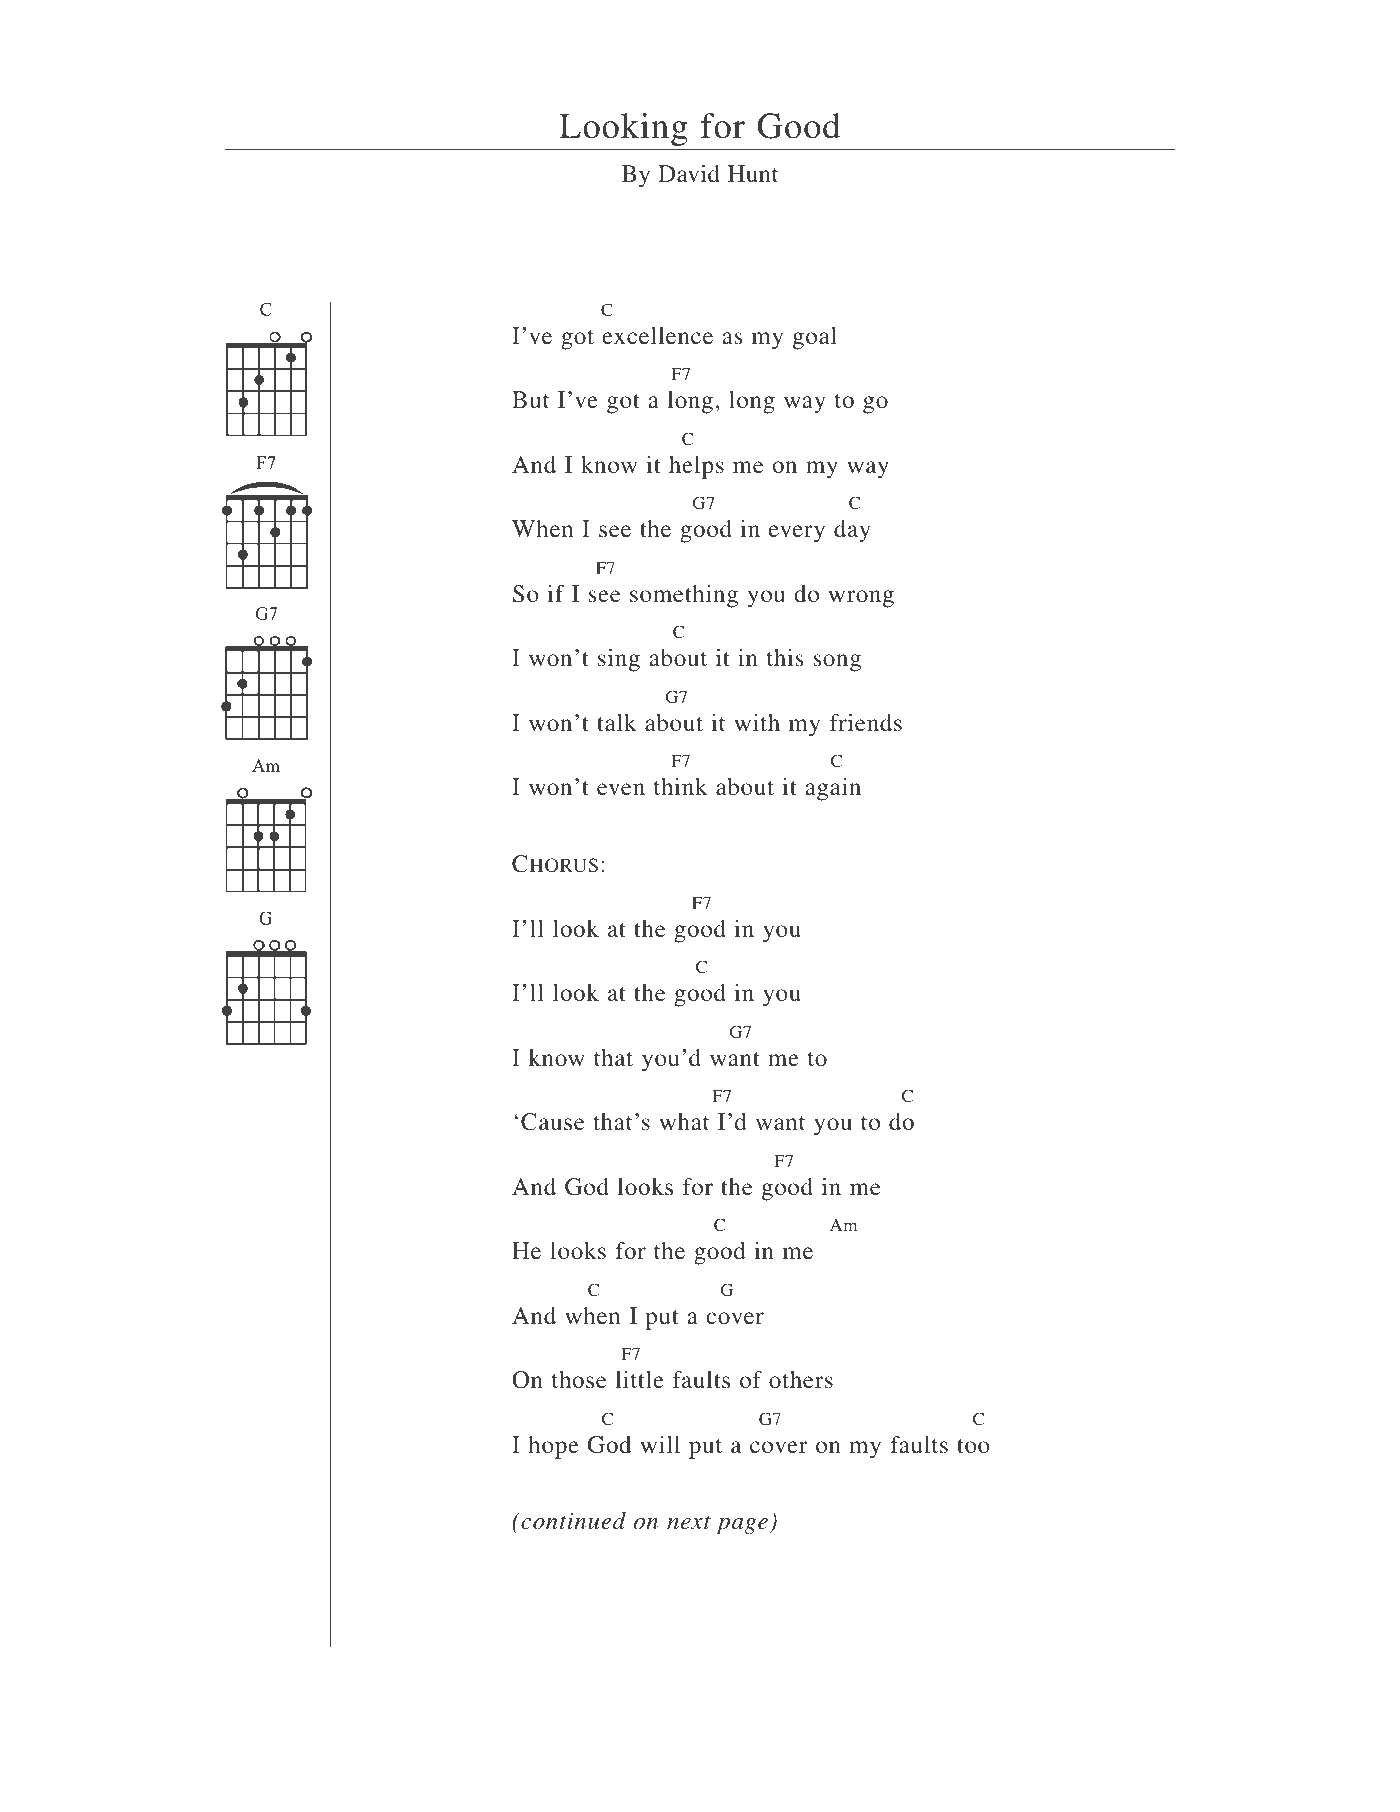 This page has width=1400, height=1812. I want to click on goal, so click(815, 338).
